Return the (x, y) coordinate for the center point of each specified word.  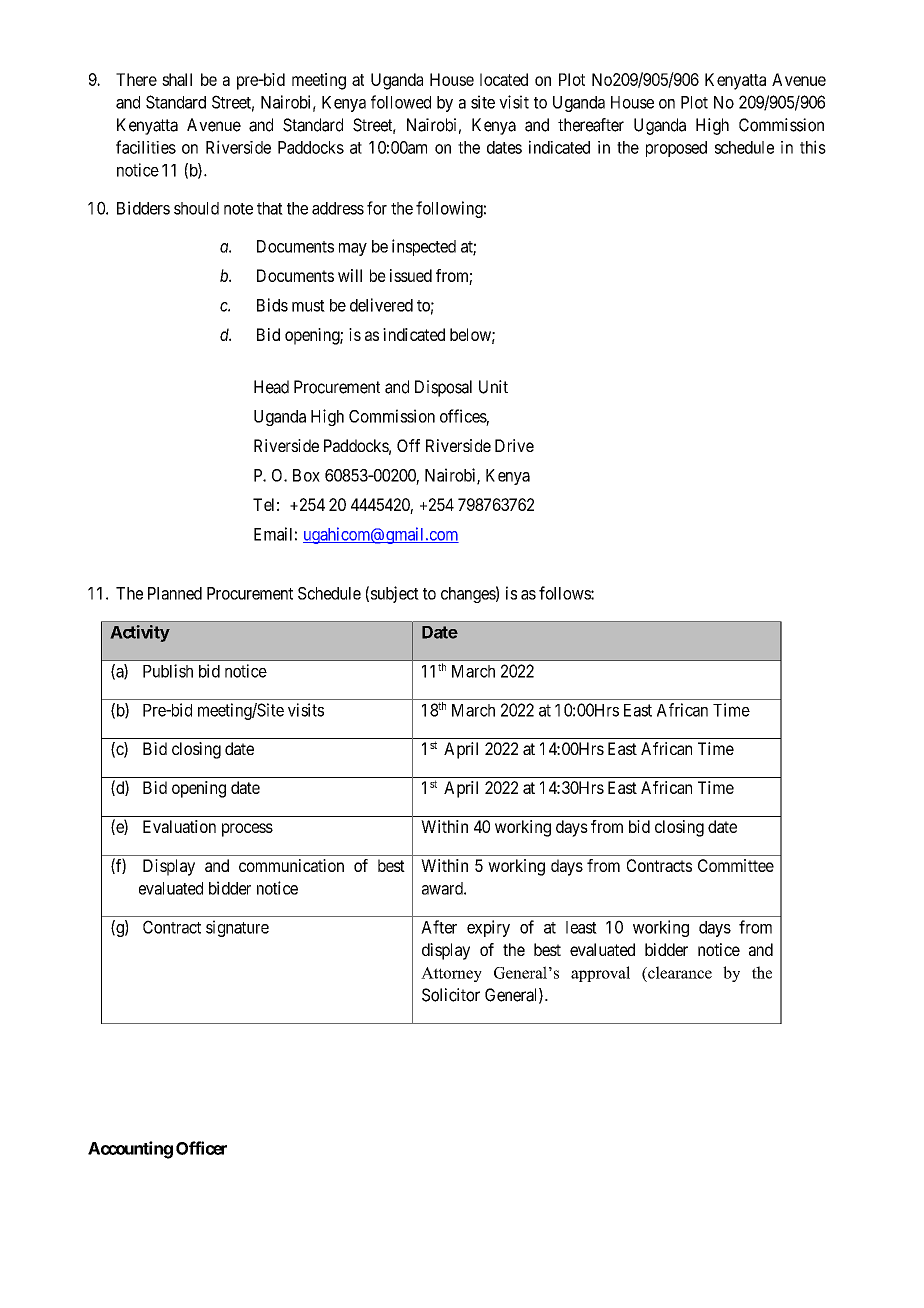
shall (177, 79)
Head (271, 387)
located (504, 79)
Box (306, 475)
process (247, 830)
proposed (676, 149)
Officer (201, 1148)
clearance (679, 972)
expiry (488, 928)
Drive (514, 445)
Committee (736, 865)
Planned (175, 593)
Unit (493, 387)
